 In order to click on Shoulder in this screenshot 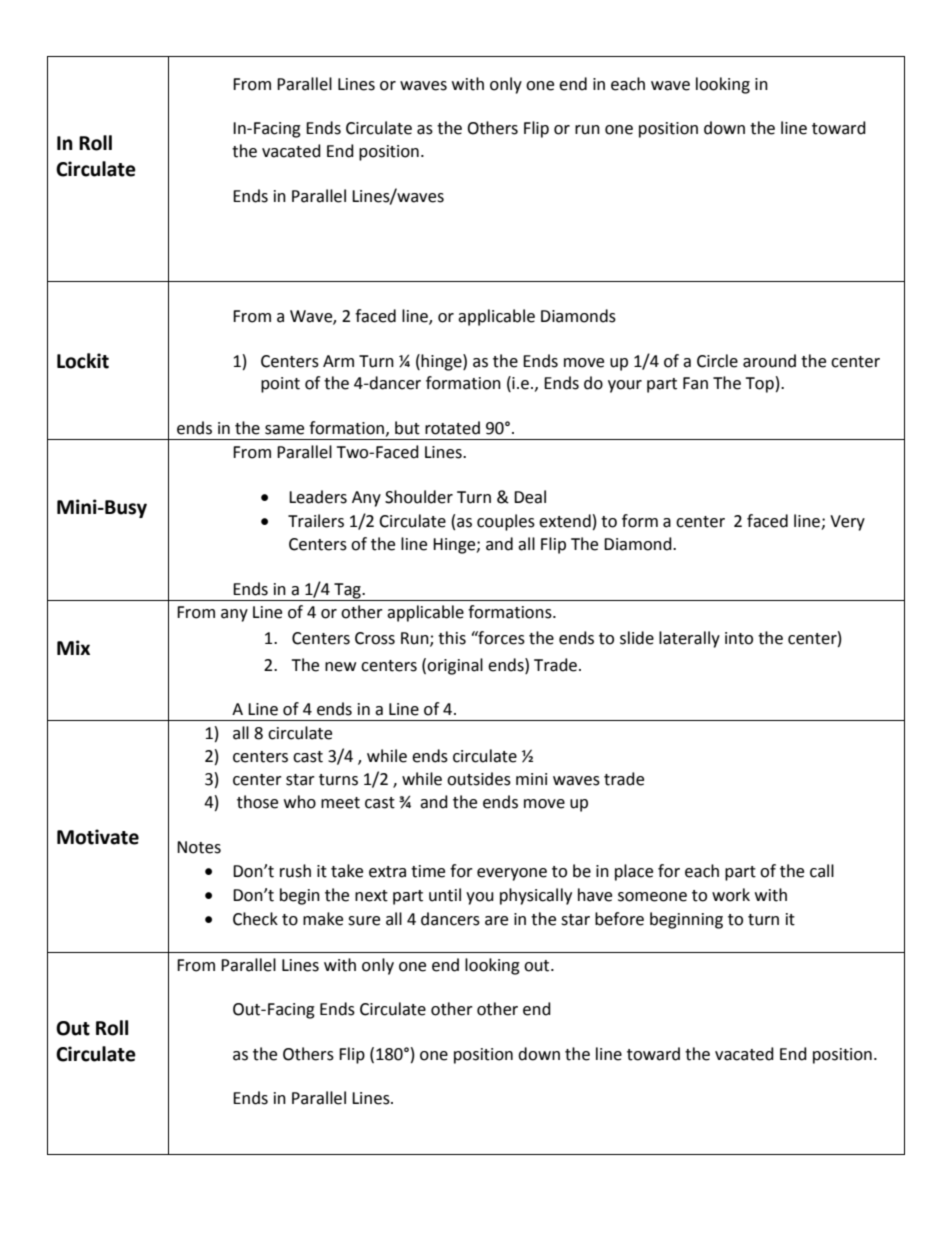, I will do `click(419, 497)`.
